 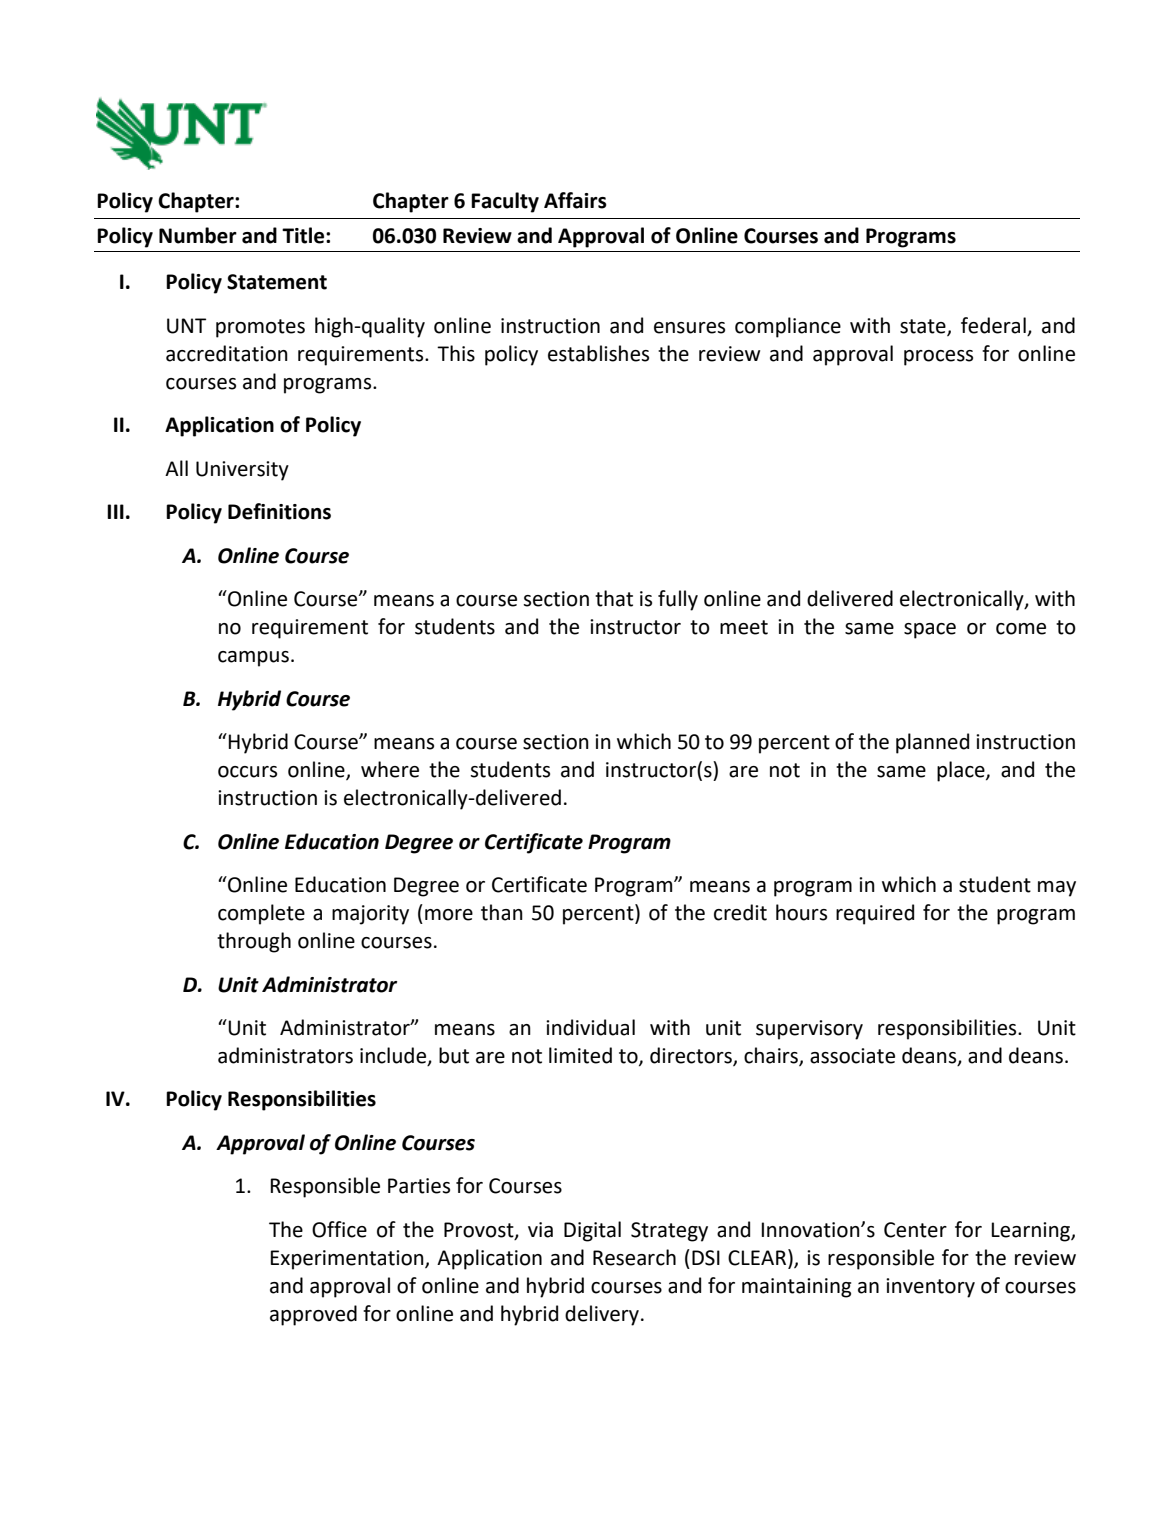 What do you see at coordinates (930, 631) in the image?
I see `space` at bounding box center [930, 631].
